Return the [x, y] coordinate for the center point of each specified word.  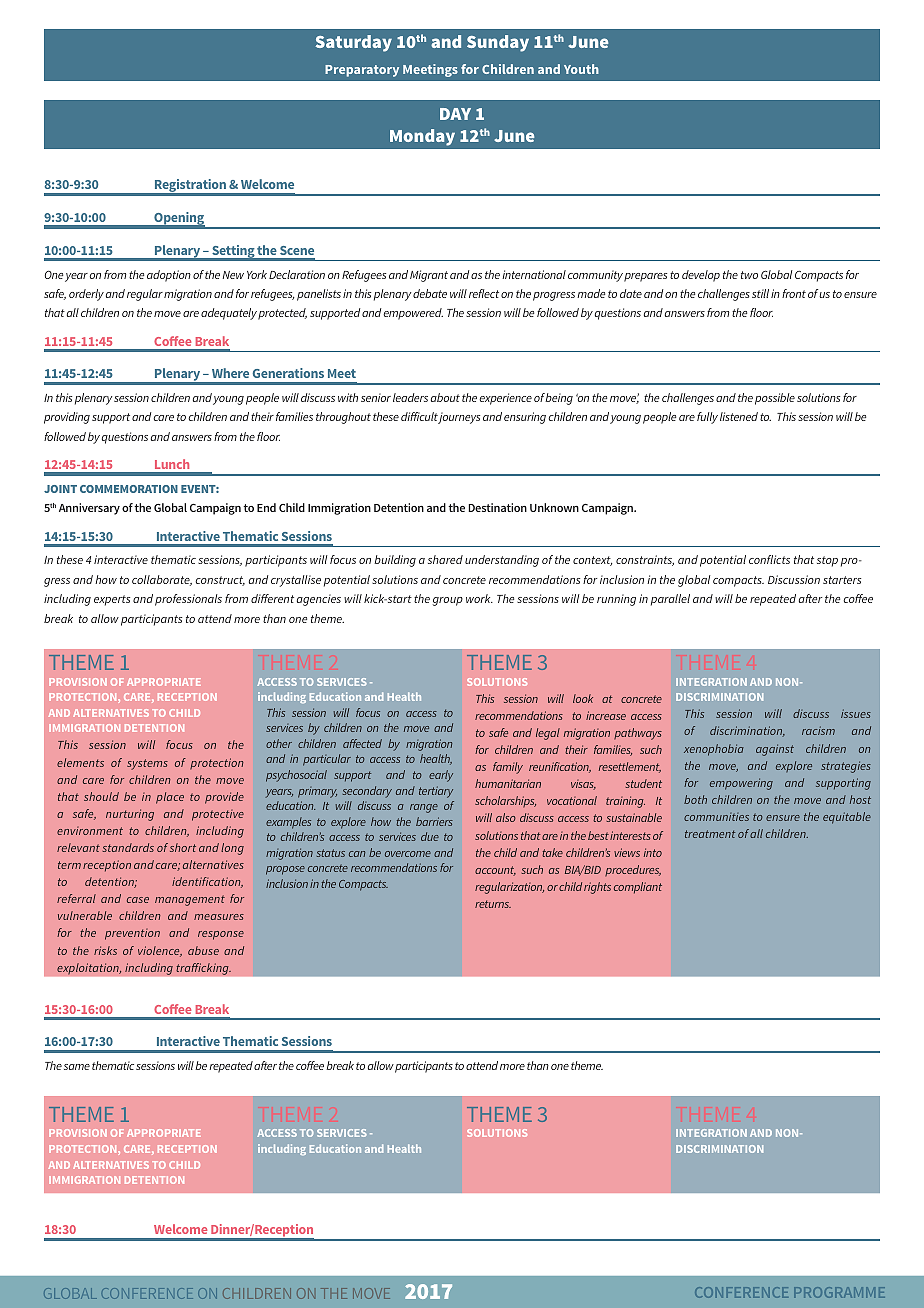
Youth [581, 69]
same [77, 1067]
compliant [638, 888]
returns [493, 904]
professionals [188, 600]
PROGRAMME [839, 1292]
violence [160, 951]
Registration [191, 187]
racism [818, 730]
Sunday [498, 43]
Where [230, 373]
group [448, 601]
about [445, 397]
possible [775, 399]
